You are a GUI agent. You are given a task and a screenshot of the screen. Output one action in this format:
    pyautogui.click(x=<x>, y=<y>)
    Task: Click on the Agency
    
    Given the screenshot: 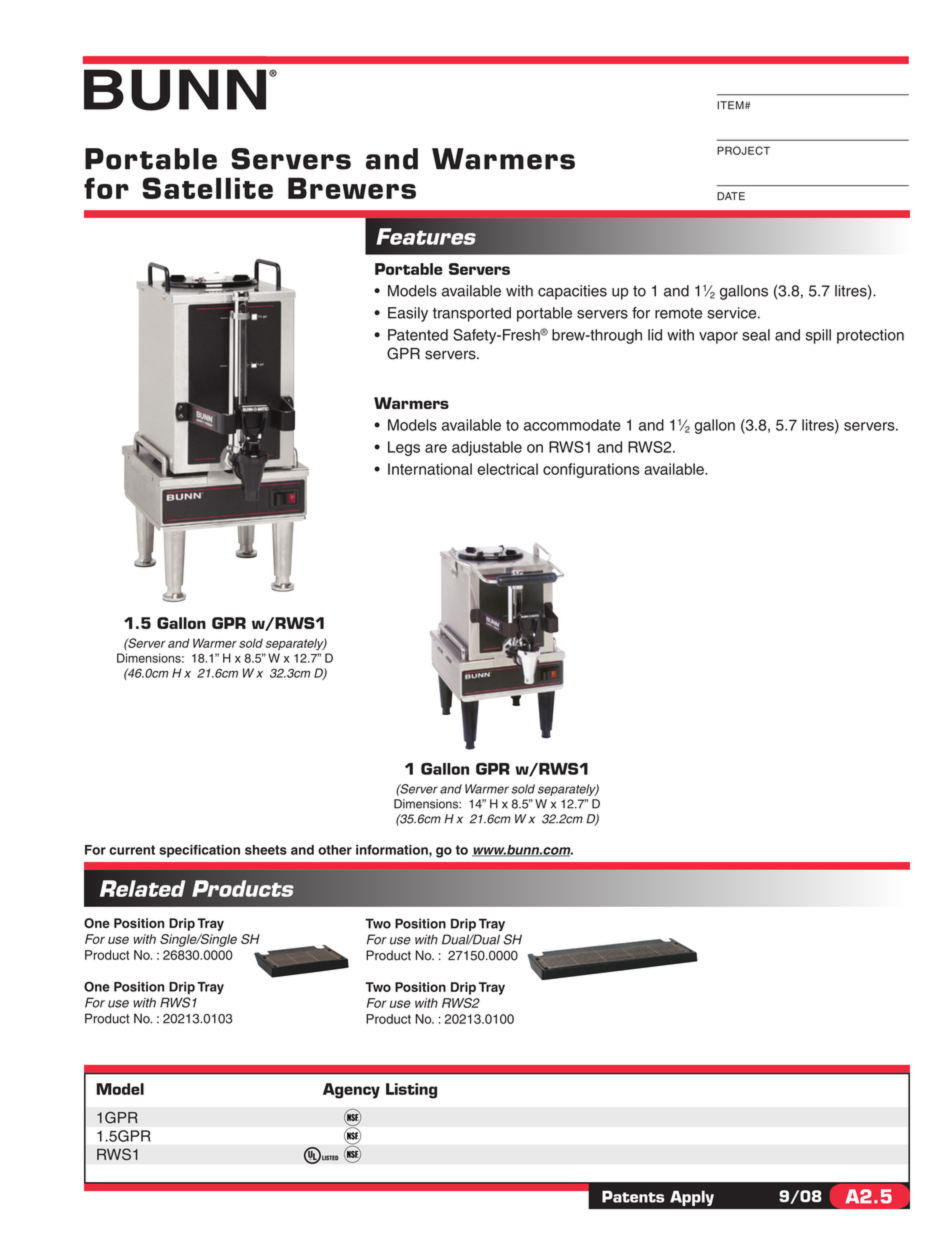 What is the action you would take?
    pyautogui.click(x=351, y=1091)
